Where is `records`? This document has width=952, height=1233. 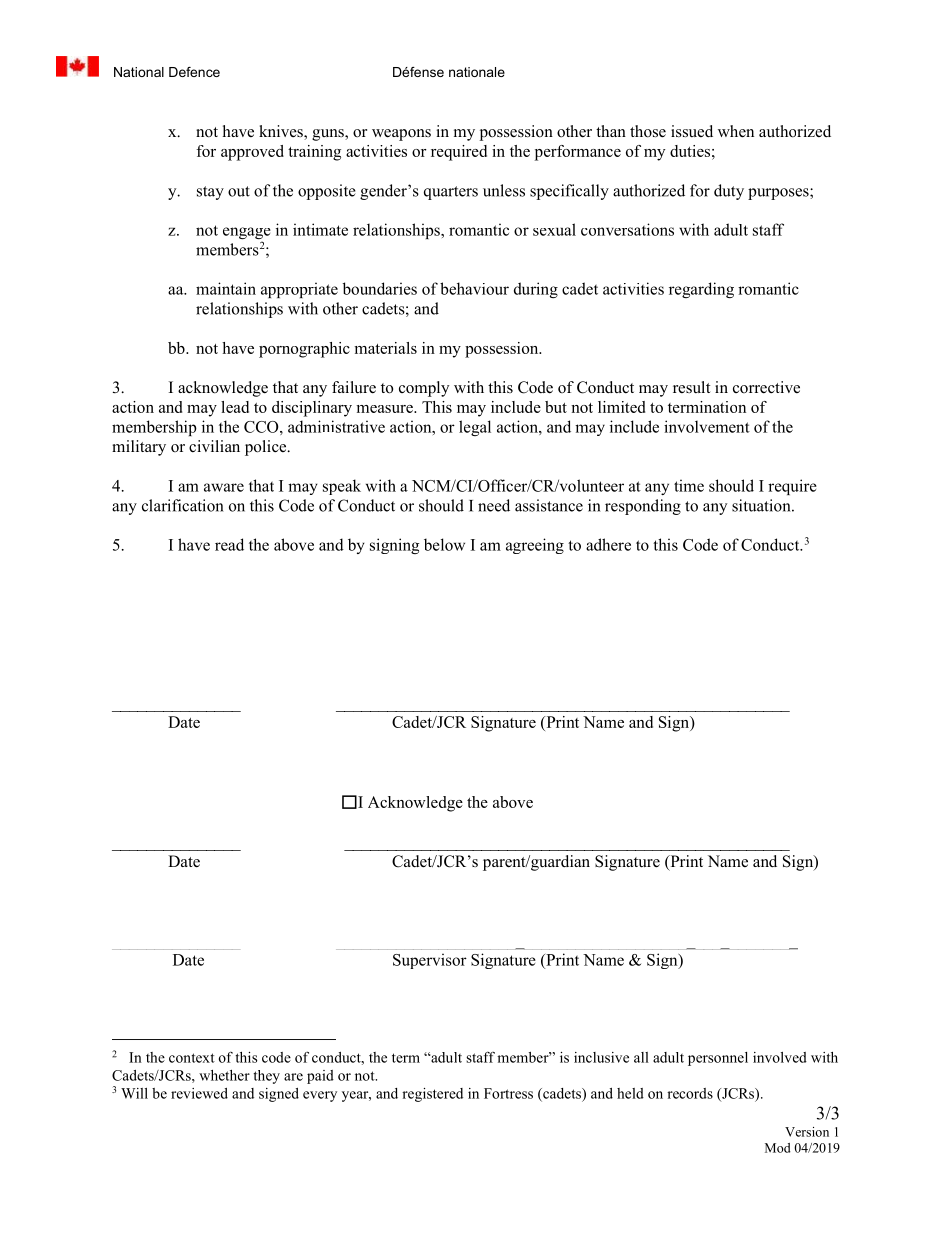 records is located at coordinates (690, 1093).
